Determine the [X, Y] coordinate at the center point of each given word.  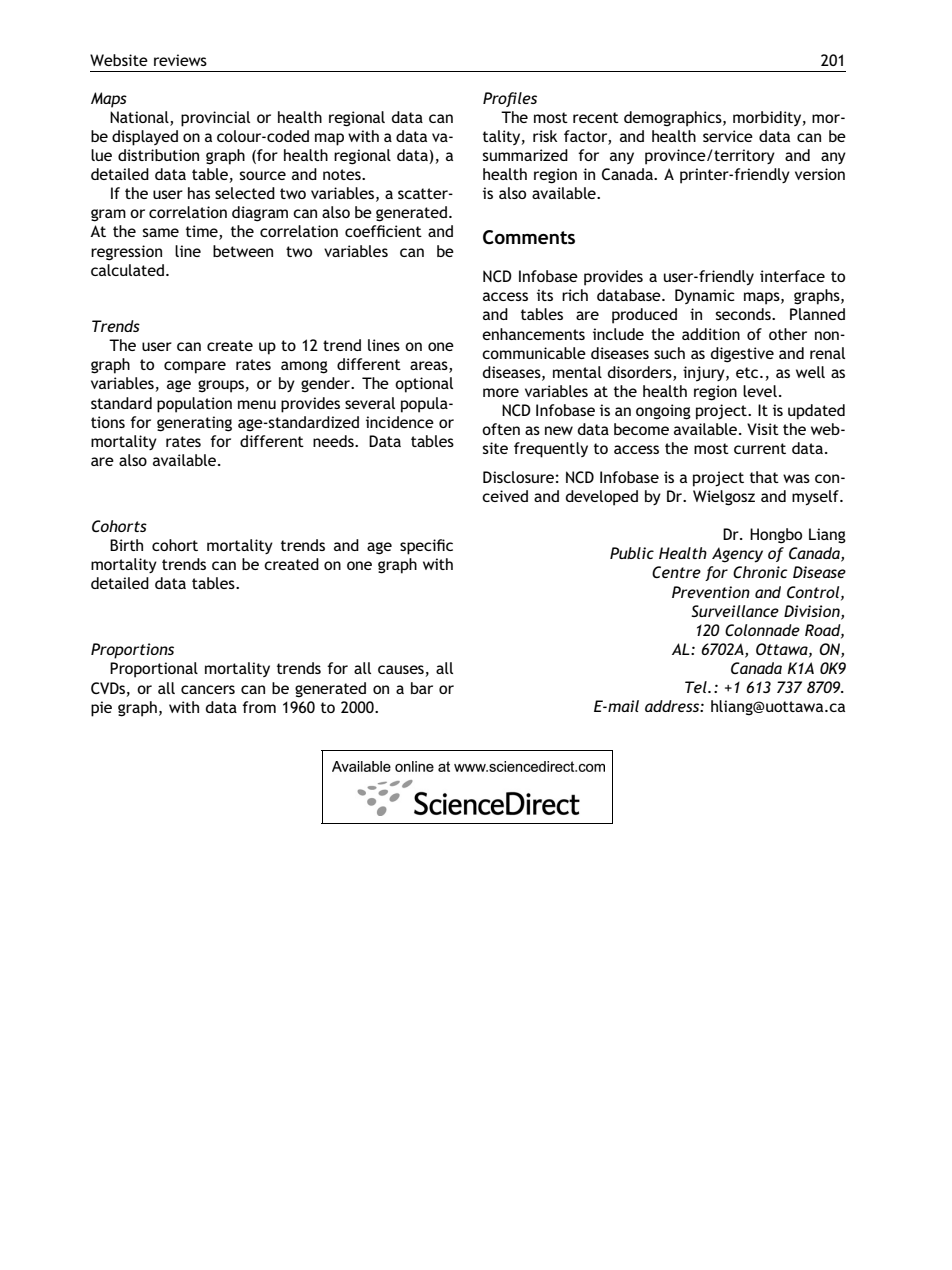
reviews [180, 60]
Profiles [510, 99]
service [728, 136]
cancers [208, 689]
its [545, 295]
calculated [127, 270]
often [501, 429]
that [764, 477]
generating [194, 424]
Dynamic [705, 296]
